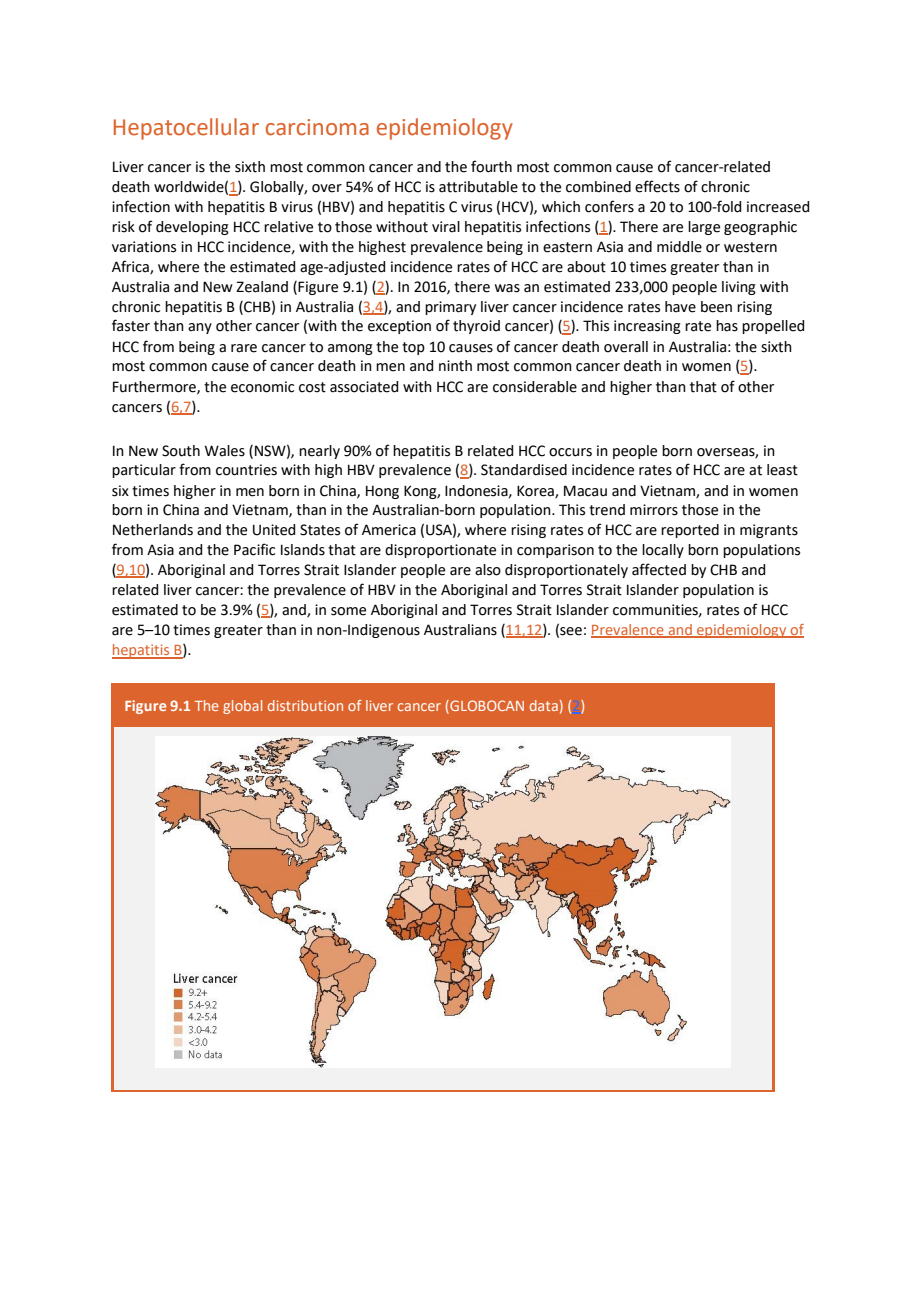  What do you see at coordinates (153, 530) in the screenshot?
I see `Netherlands` at bounding box center [153, 530].
